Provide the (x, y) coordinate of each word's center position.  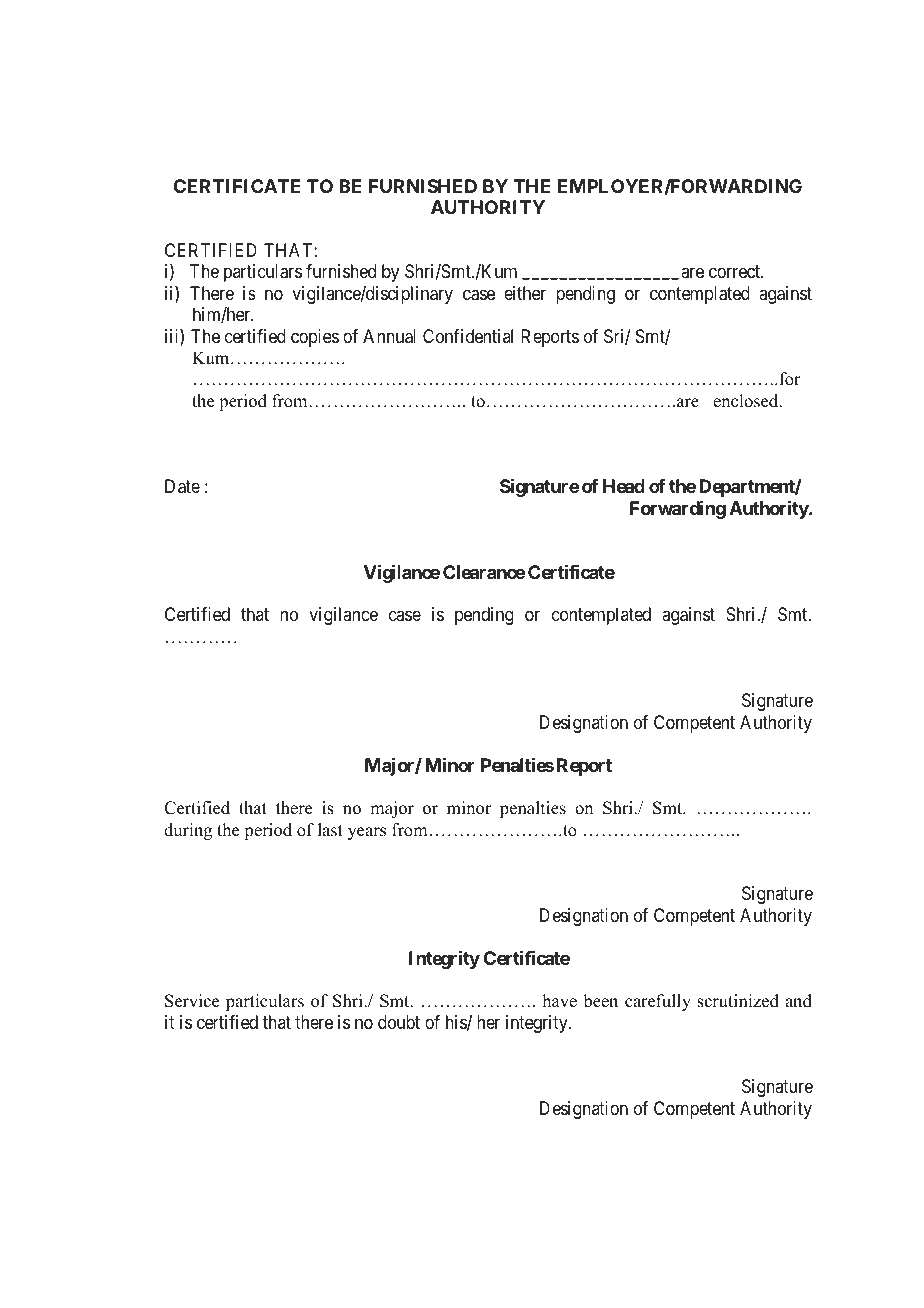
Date (182, 486)
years (367, 833)
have (560, 1001)
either (525, 293)
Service (192, 1001)
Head (624, 486)
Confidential (468, 336)
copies (315, 338)
